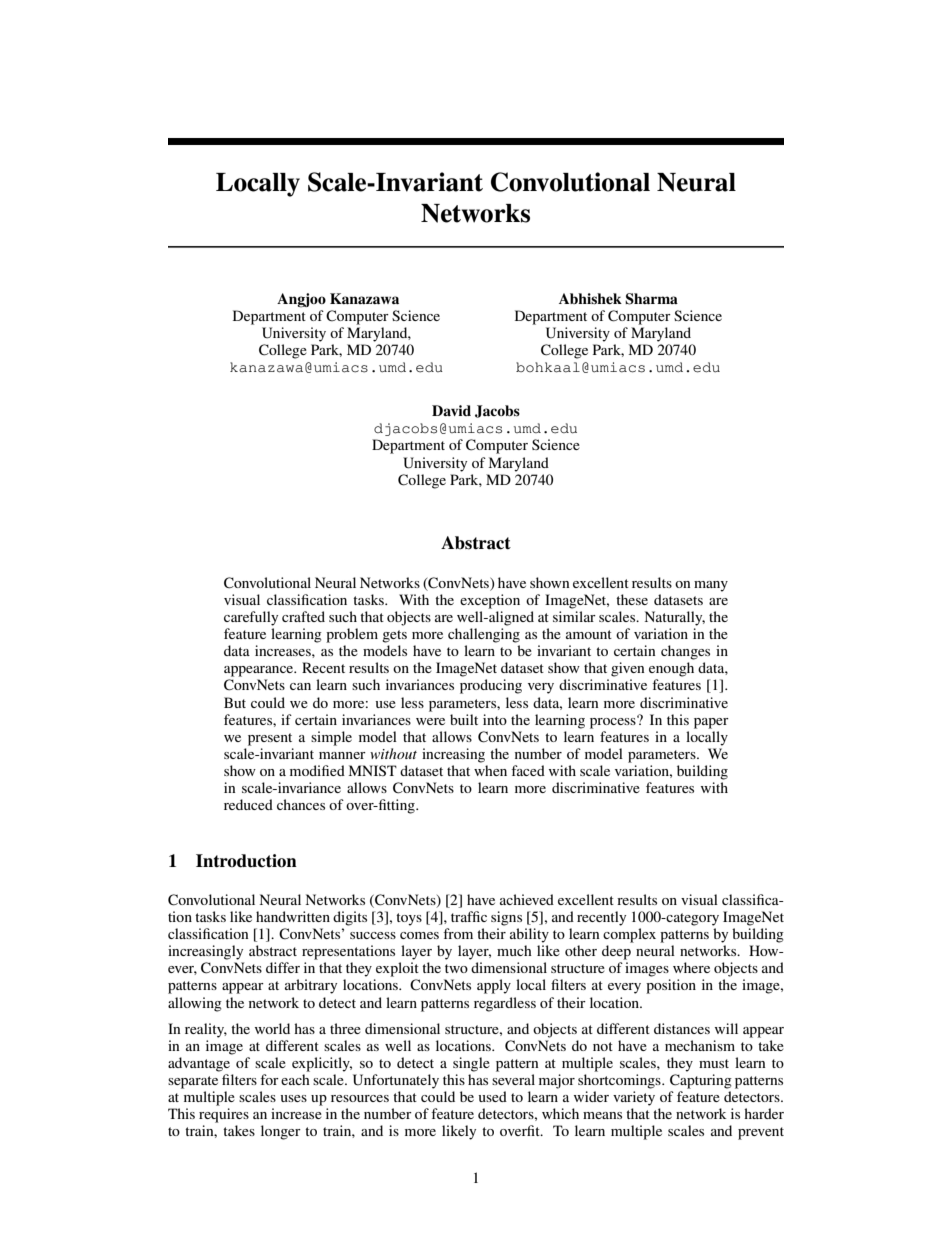 The image size is (952, 1233). Describe the element at coordinates (451, 410) in the screenshot. I see `David` at that location.
